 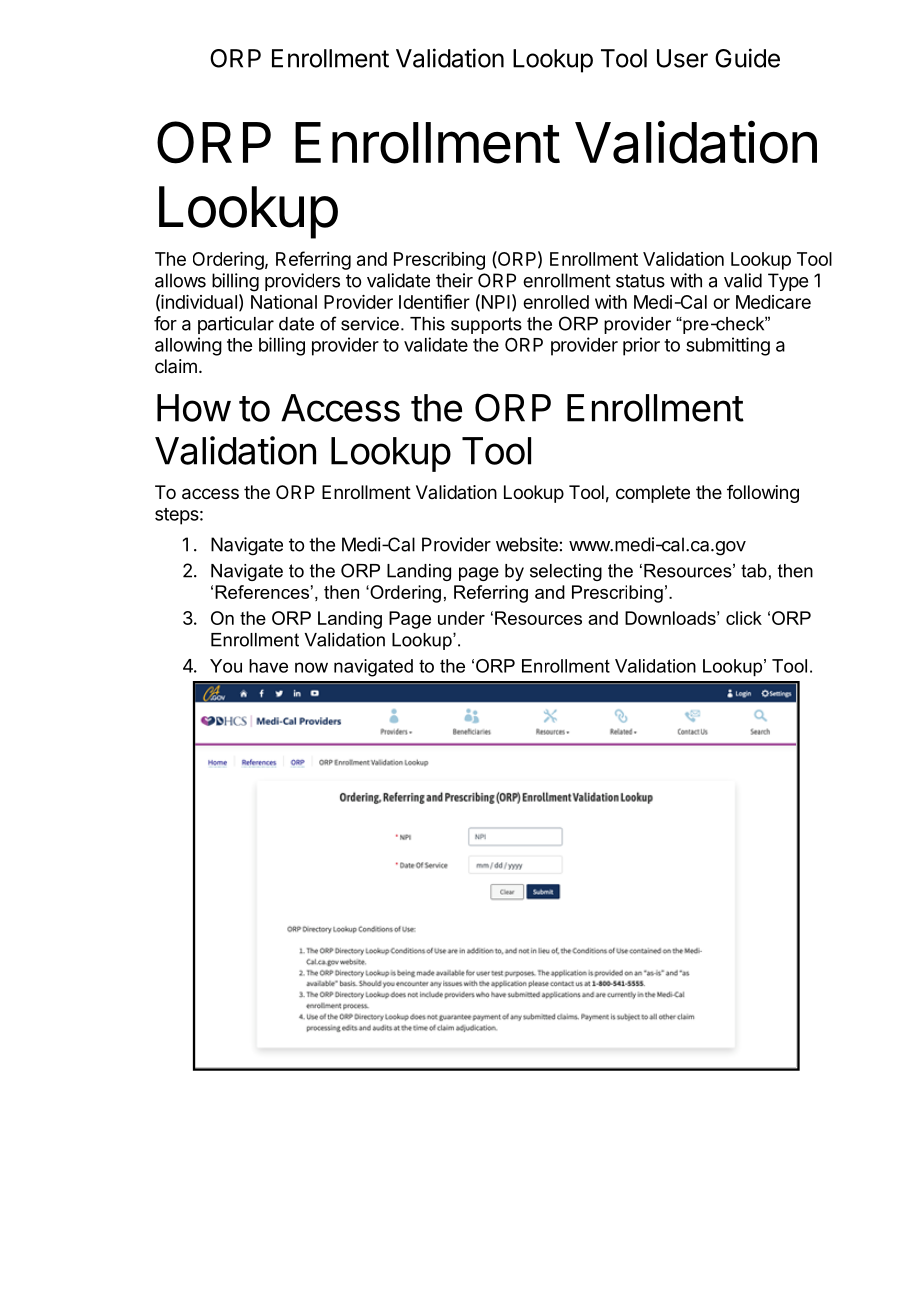 I want to click on status, so click(x=640, y=281).
